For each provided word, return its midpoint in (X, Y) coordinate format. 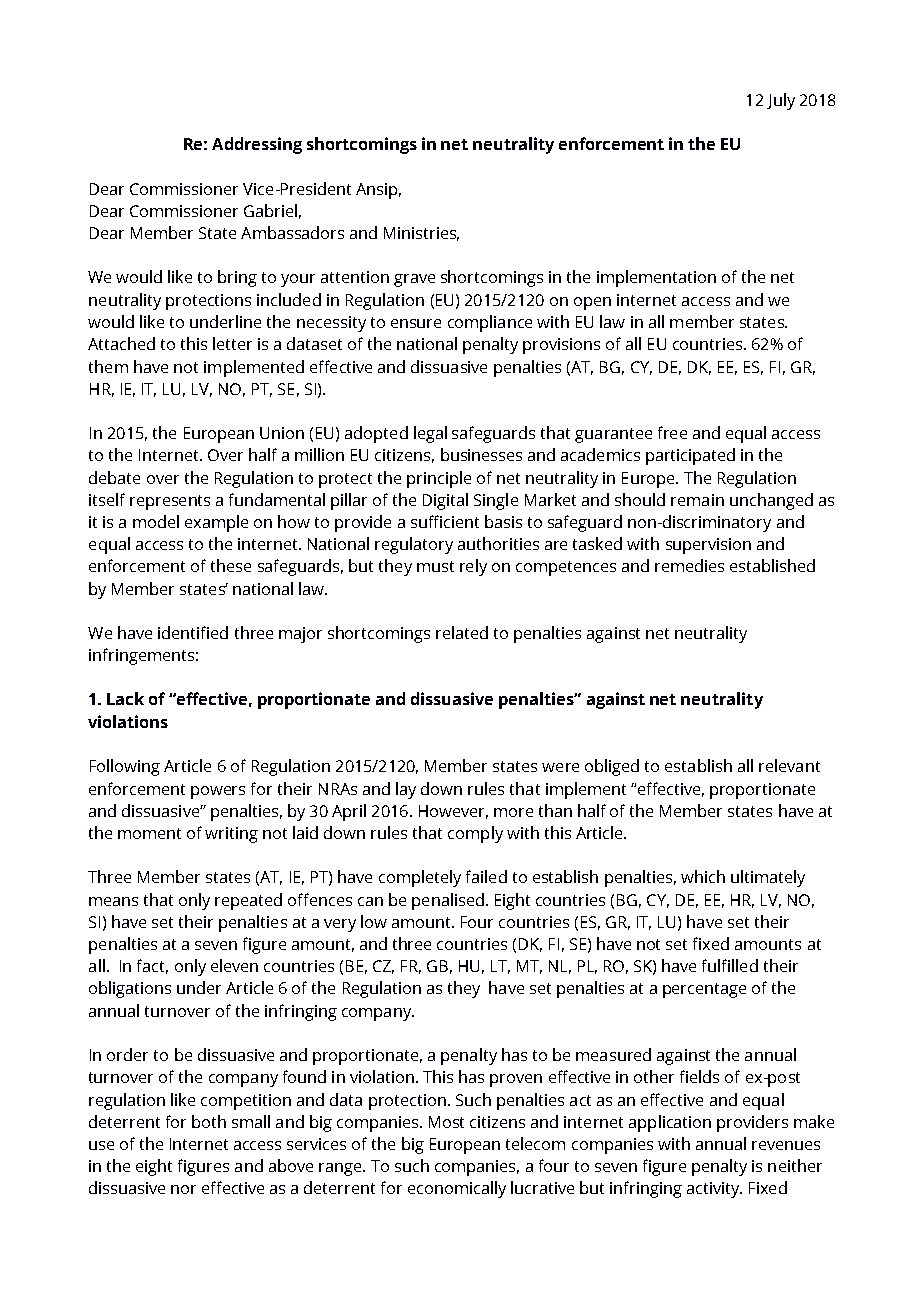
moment (149, 833)
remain (697, 500)
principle (439, 479)
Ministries (421, 234)
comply (475, 834)
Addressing (257, 145)
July (781, 101)
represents (170, 502)
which (703, 876)
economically (457, 1189)
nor (183, 1189)
